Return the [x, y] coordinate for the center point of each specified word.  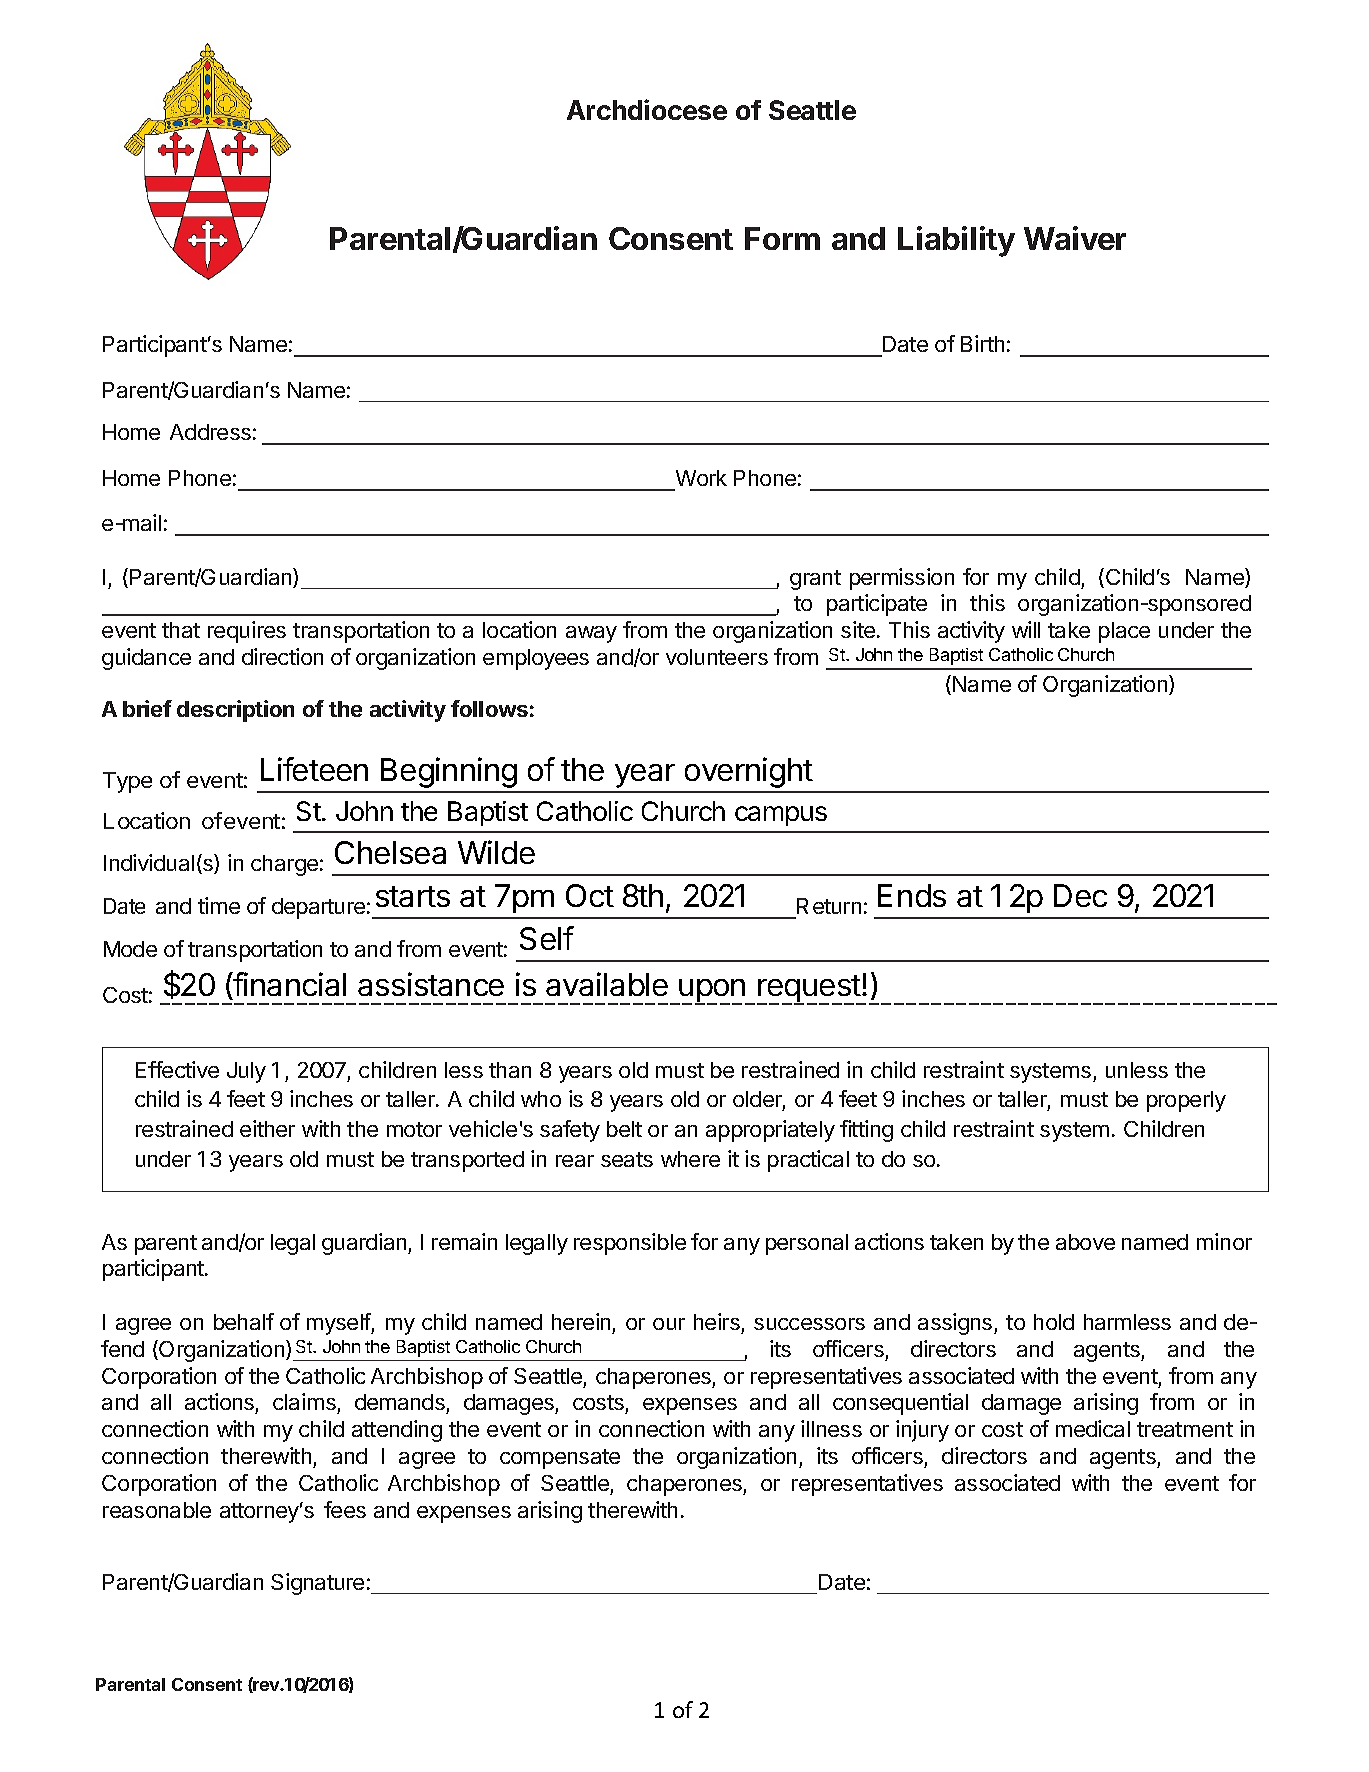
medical [1093, 1428]
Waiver [1075, 238]
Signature [317, 1584]
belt [624, 1129]
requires [247, 632]
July [246, 1072]
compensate [560, 1459]
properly [1186, 1101]
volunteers [717, 657]
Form [782, 238]
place [1124, 632]
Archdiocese [647, 109]
